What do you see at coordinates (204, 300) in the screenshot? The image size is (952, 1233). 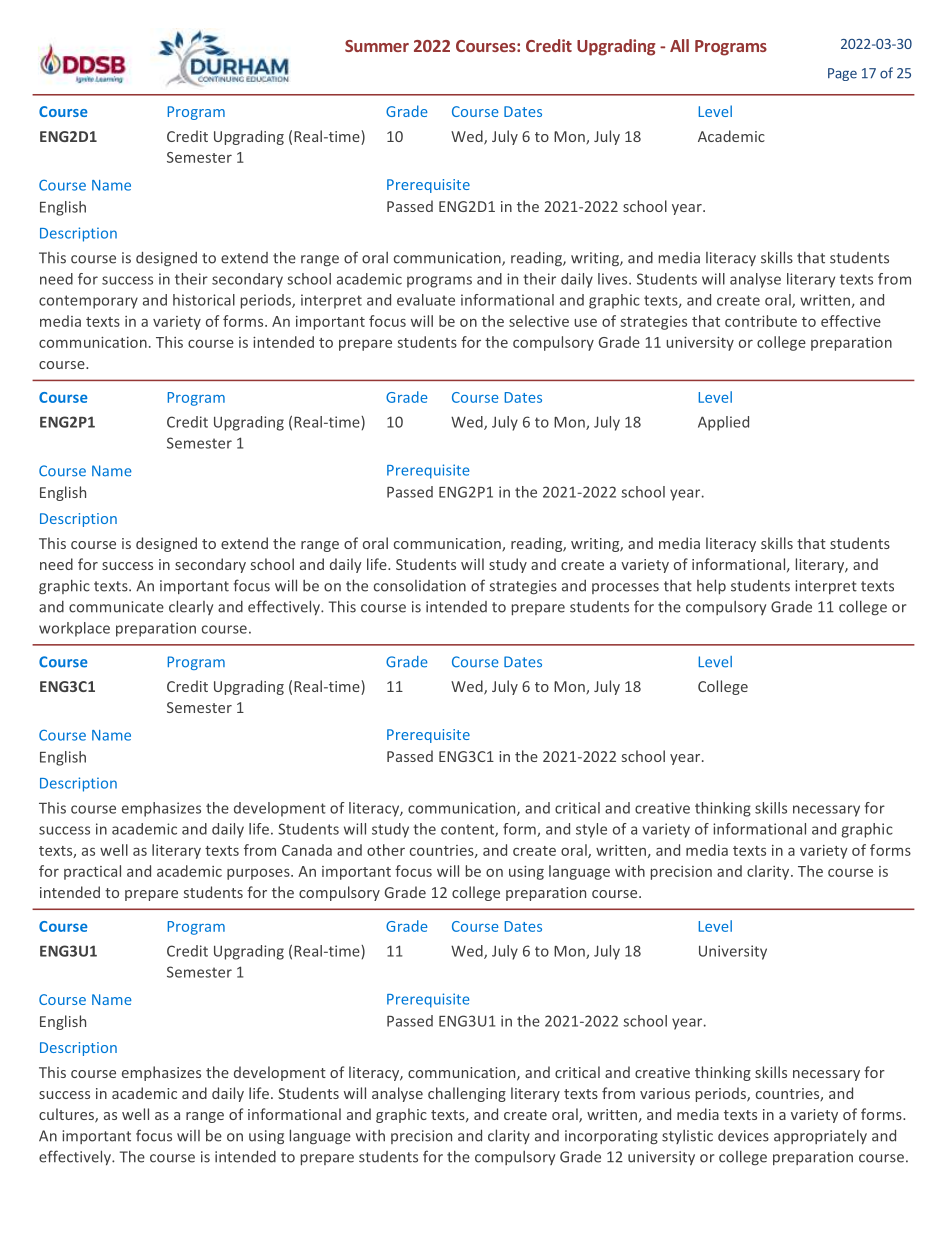 I see `historical` at bounding box center [204, 300].
